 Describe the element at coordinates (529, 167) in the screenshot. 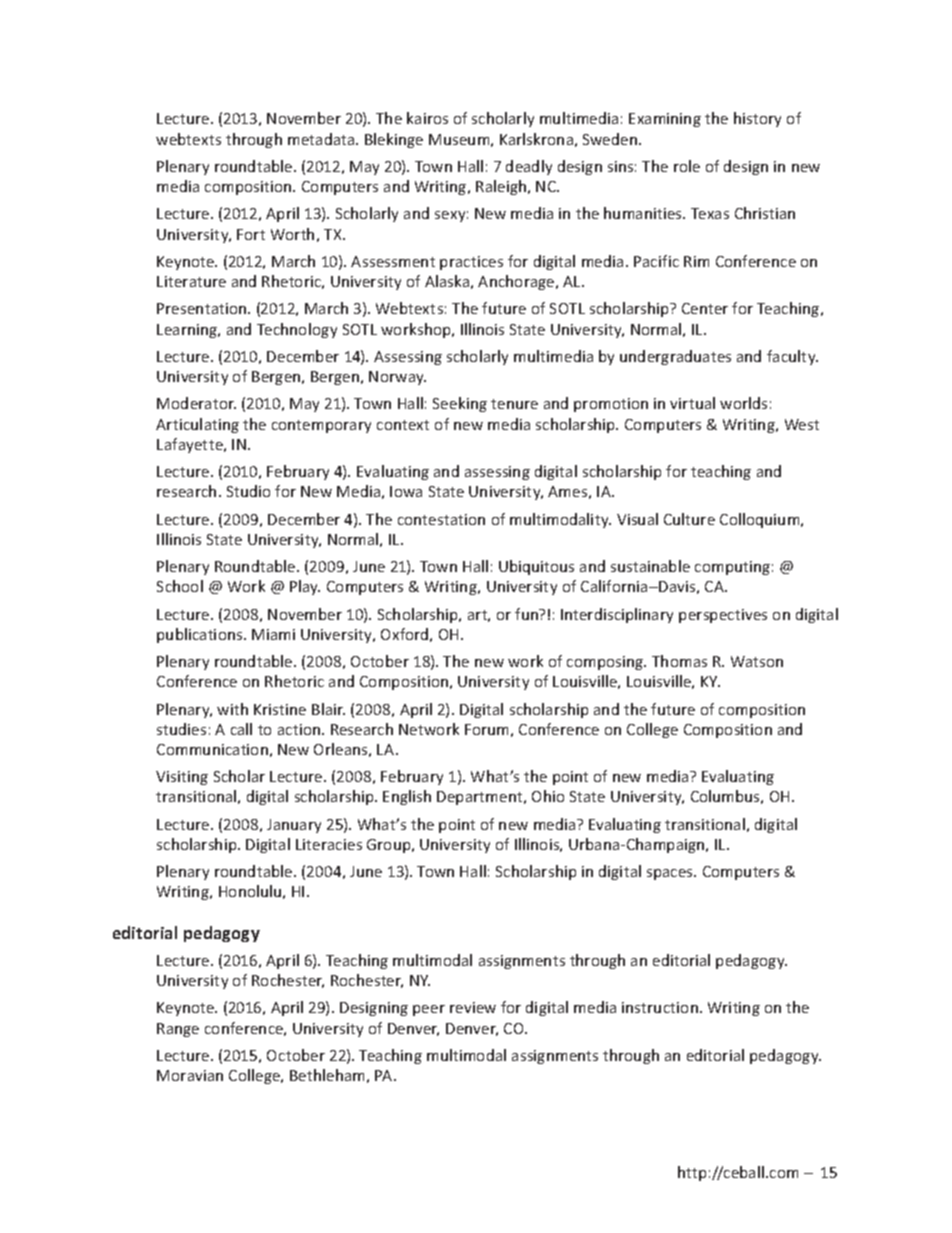

I see `deadly` at that location.
